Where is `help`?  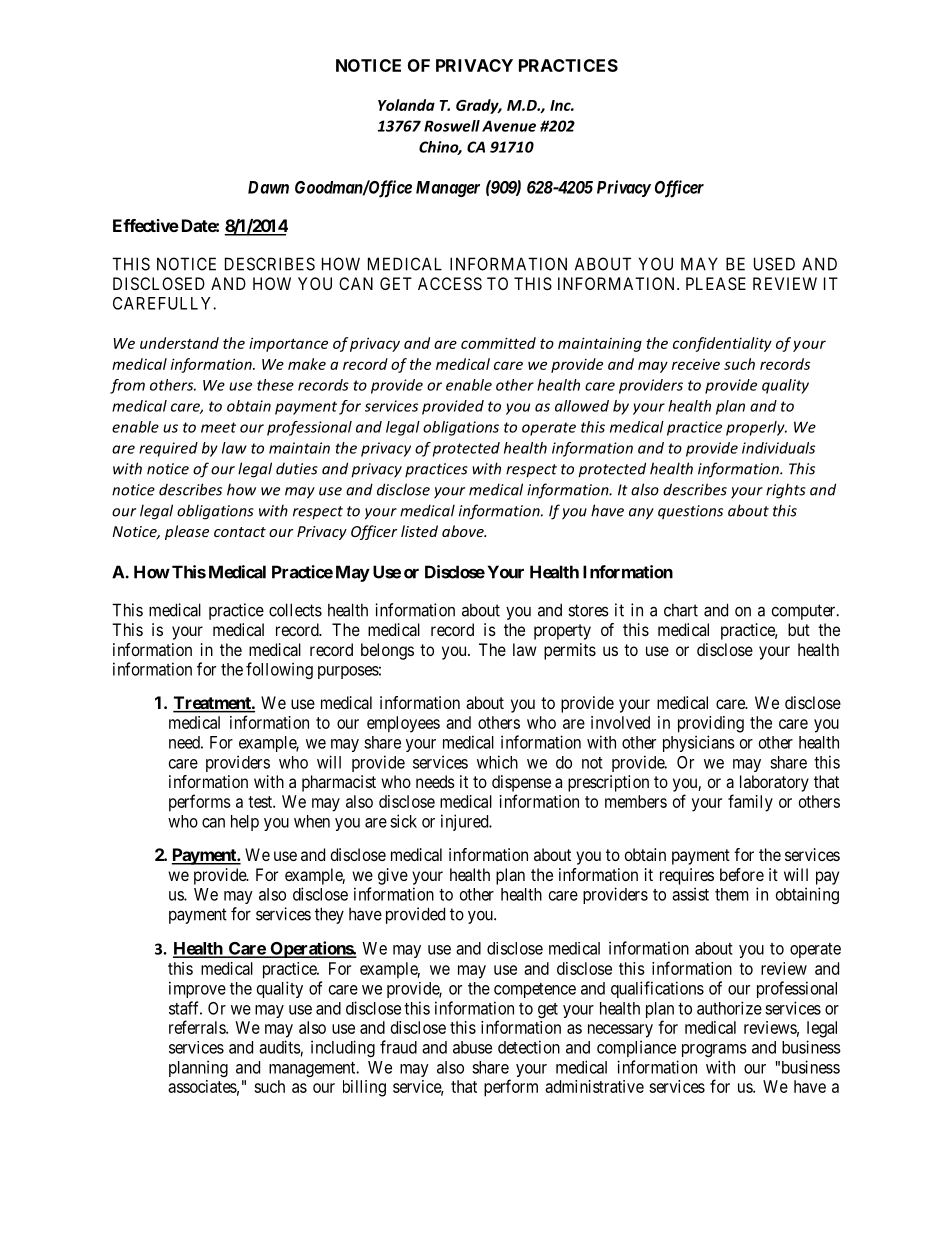 help is located at coordinates (245, 823).
